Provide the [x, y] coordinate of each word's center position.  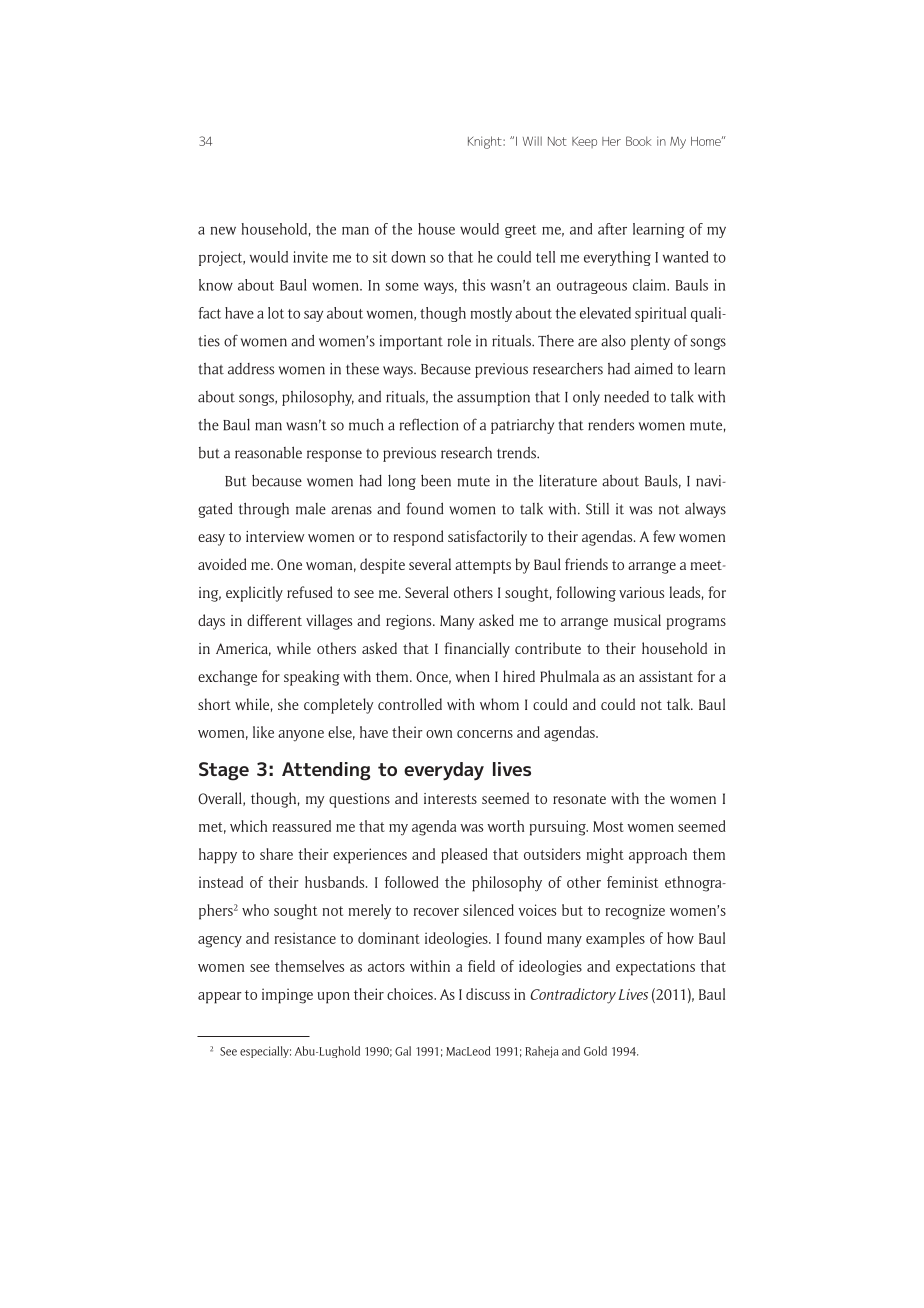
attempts [483, 567]
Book [638, 141]
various [641, 592]
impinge [287, 996]
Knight [486, 142]
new [223, 231]
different [274, 620]
